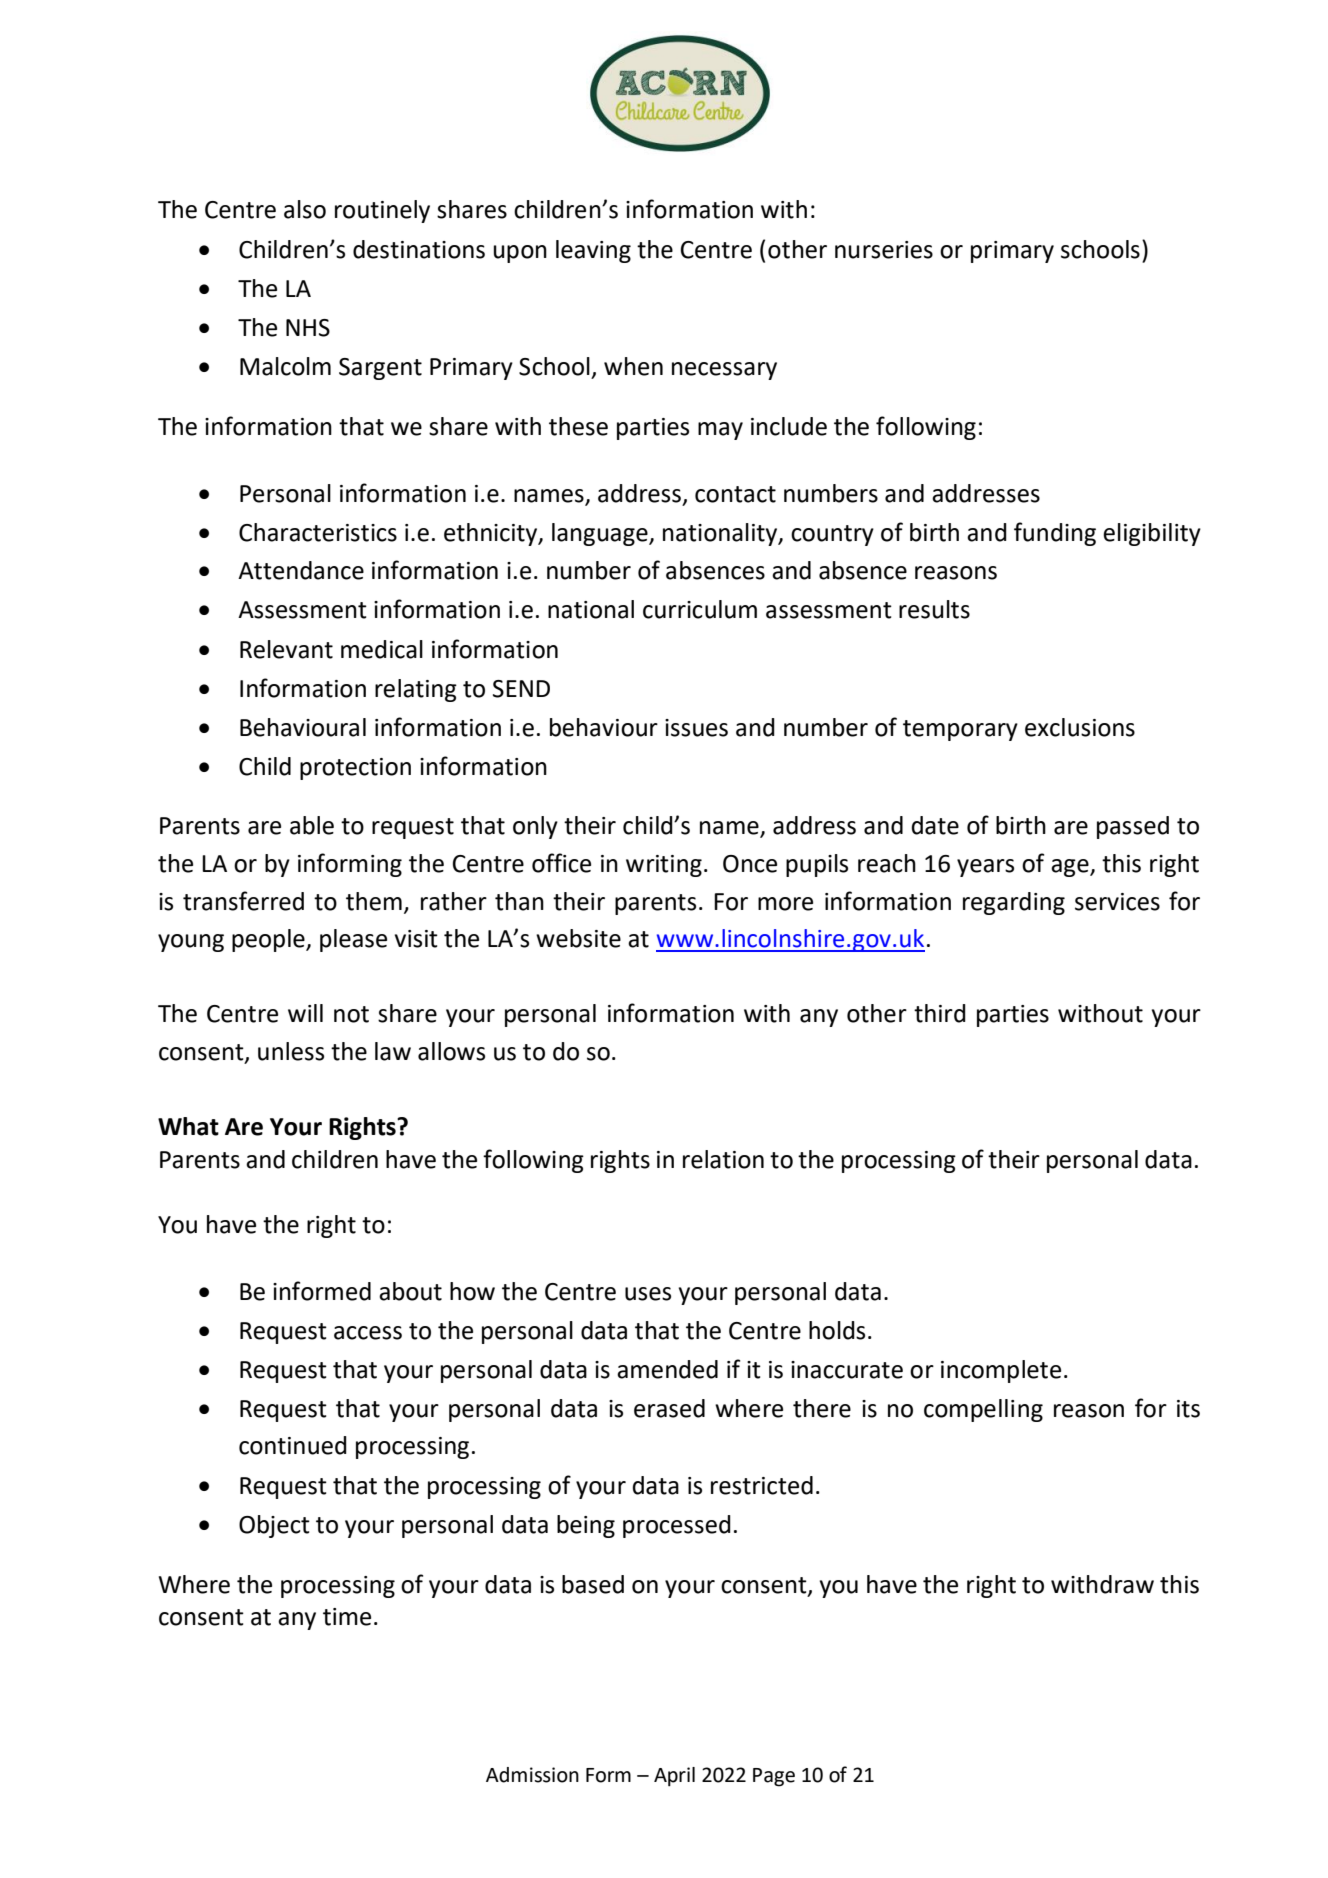  What do you see at coordinates (593, 251) in the page?
I see `leaving` at bounding box center [593, 251].
